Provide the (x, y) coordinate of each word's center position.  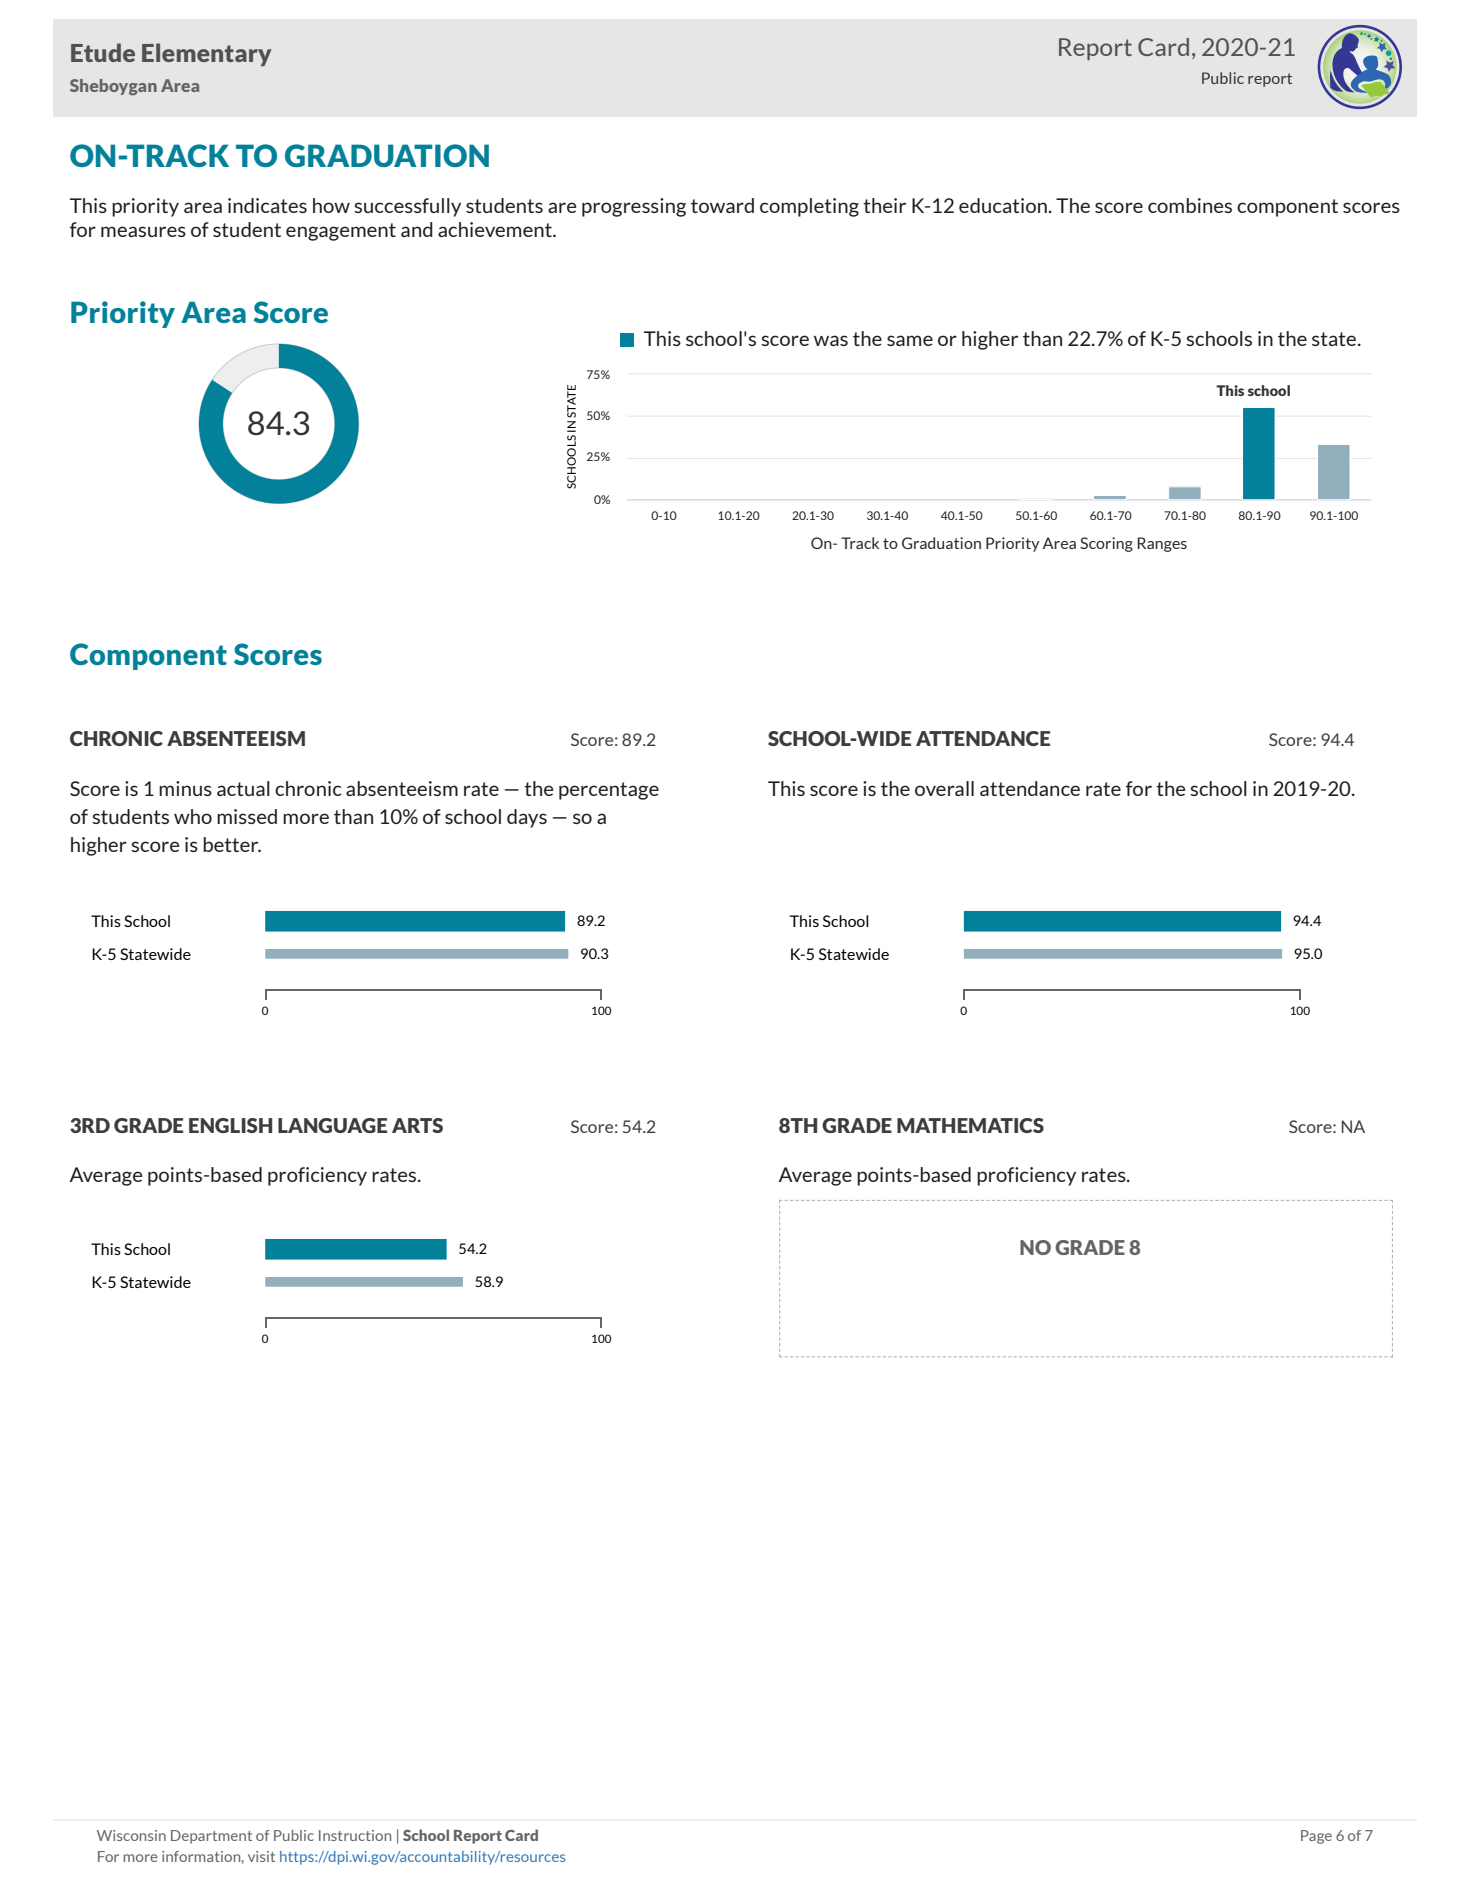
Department (211, 1837)
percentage (609, 791)
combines (1190, 205)
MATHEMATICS (970, 1125)
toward (722, 205)
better (232, 844)
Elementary (206, 54)
